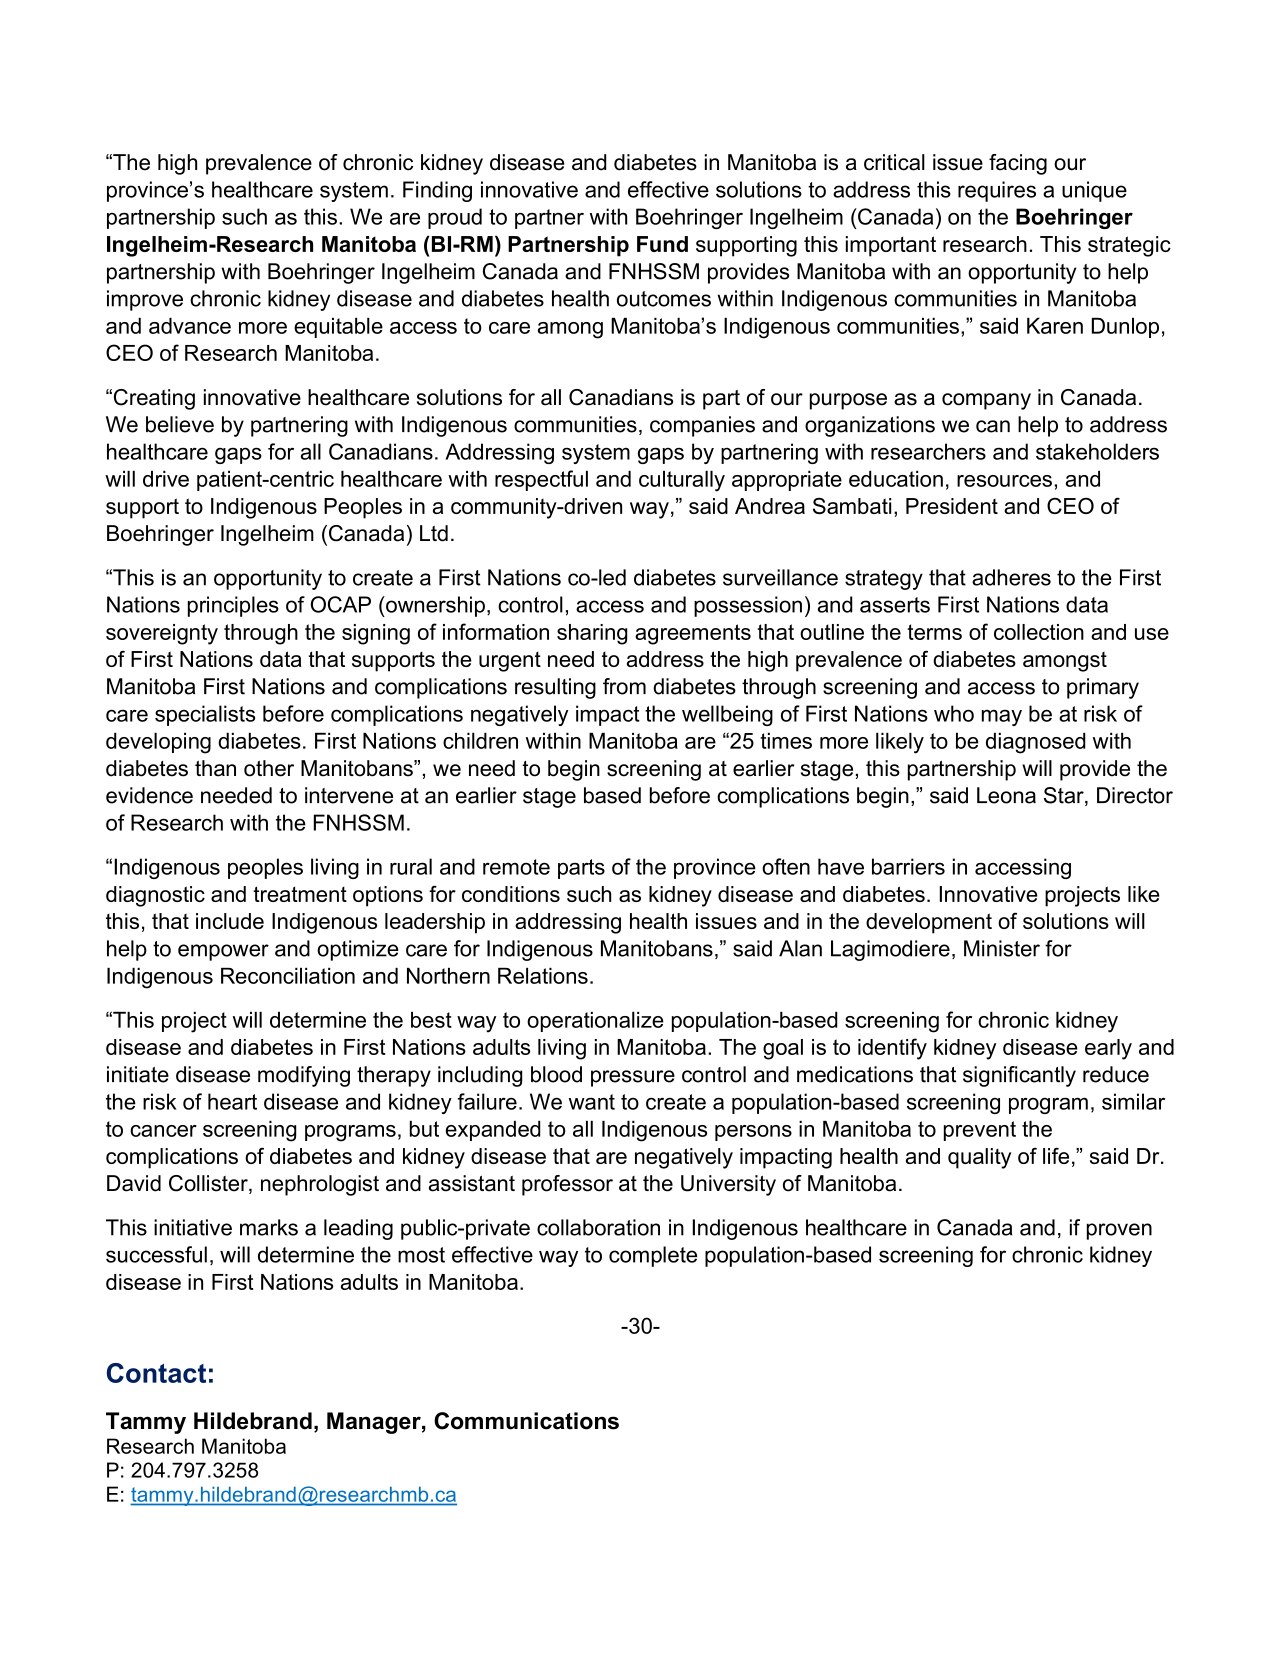  I want to click on Fund, so click(662, 244).
